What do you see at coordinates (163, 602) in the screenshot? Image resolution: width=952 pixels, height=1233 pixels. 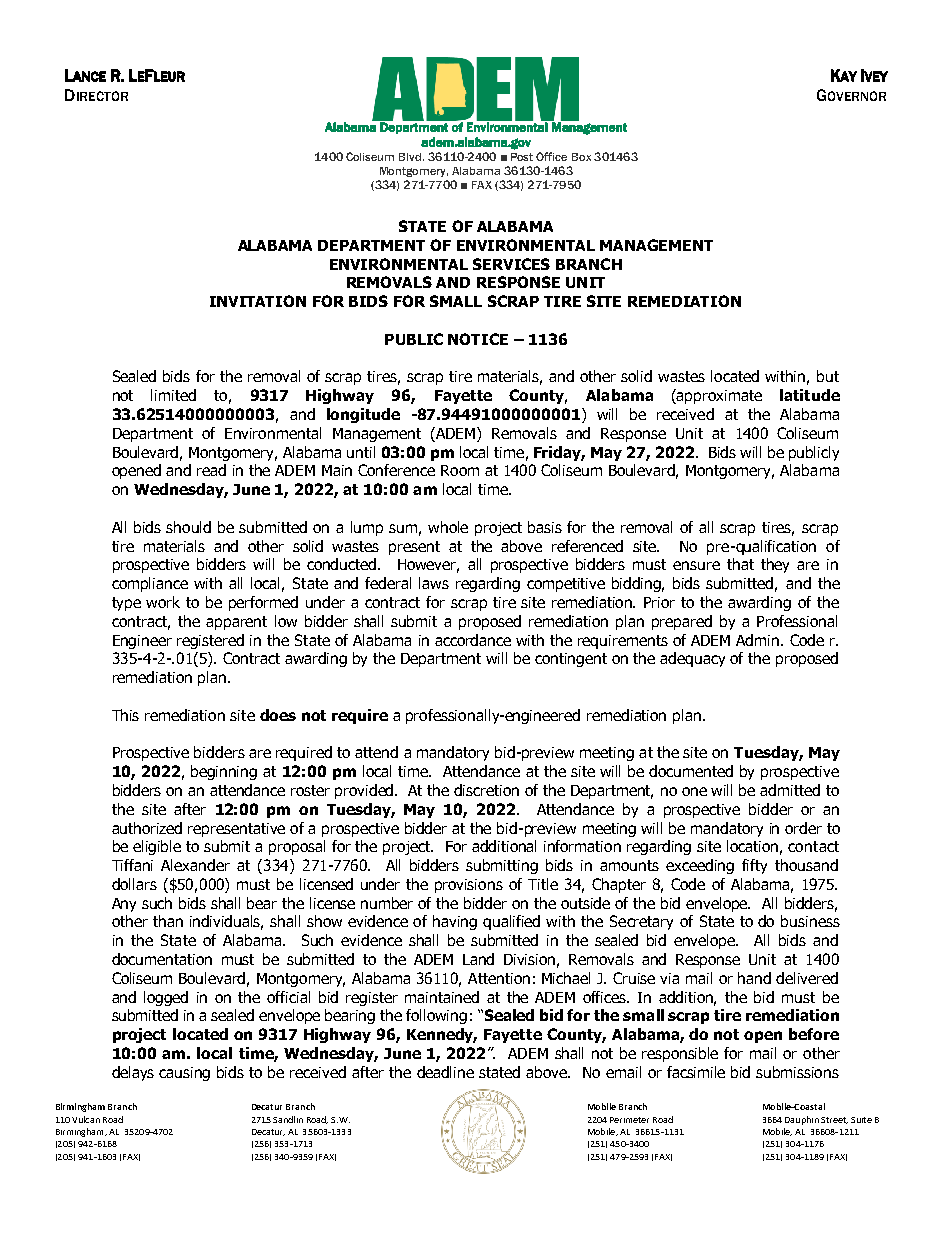 I see `work` at bounding box center [163, 602].
